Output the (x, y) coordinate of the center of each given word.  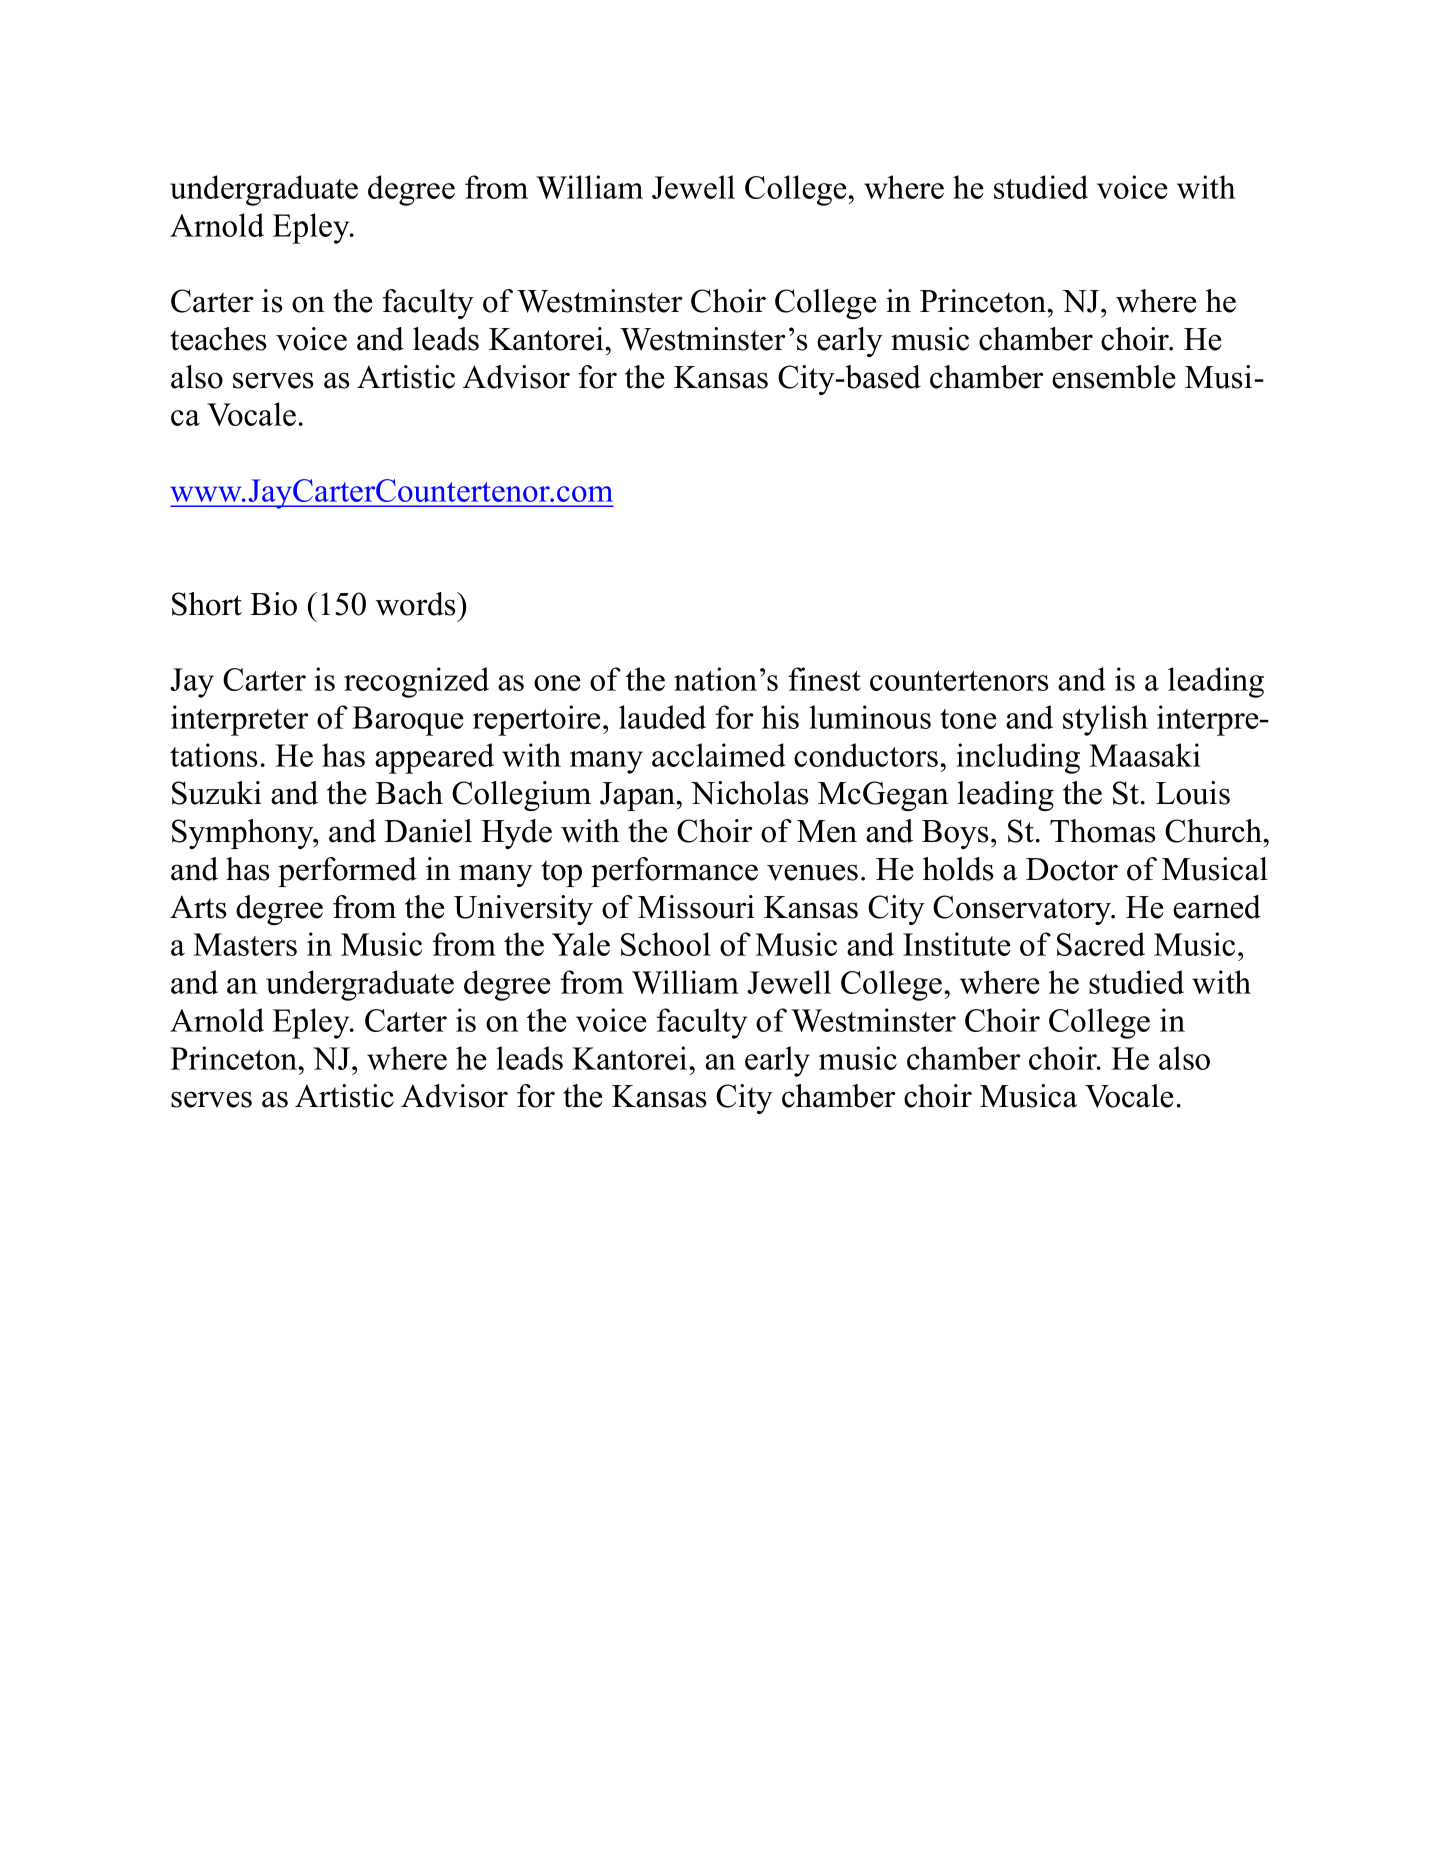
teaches (218, 339)
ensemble (1113, 377)
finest (825, 679)
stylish (1105, 720)
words (417, 604)
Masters (245, 944)
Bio (273, 604)
